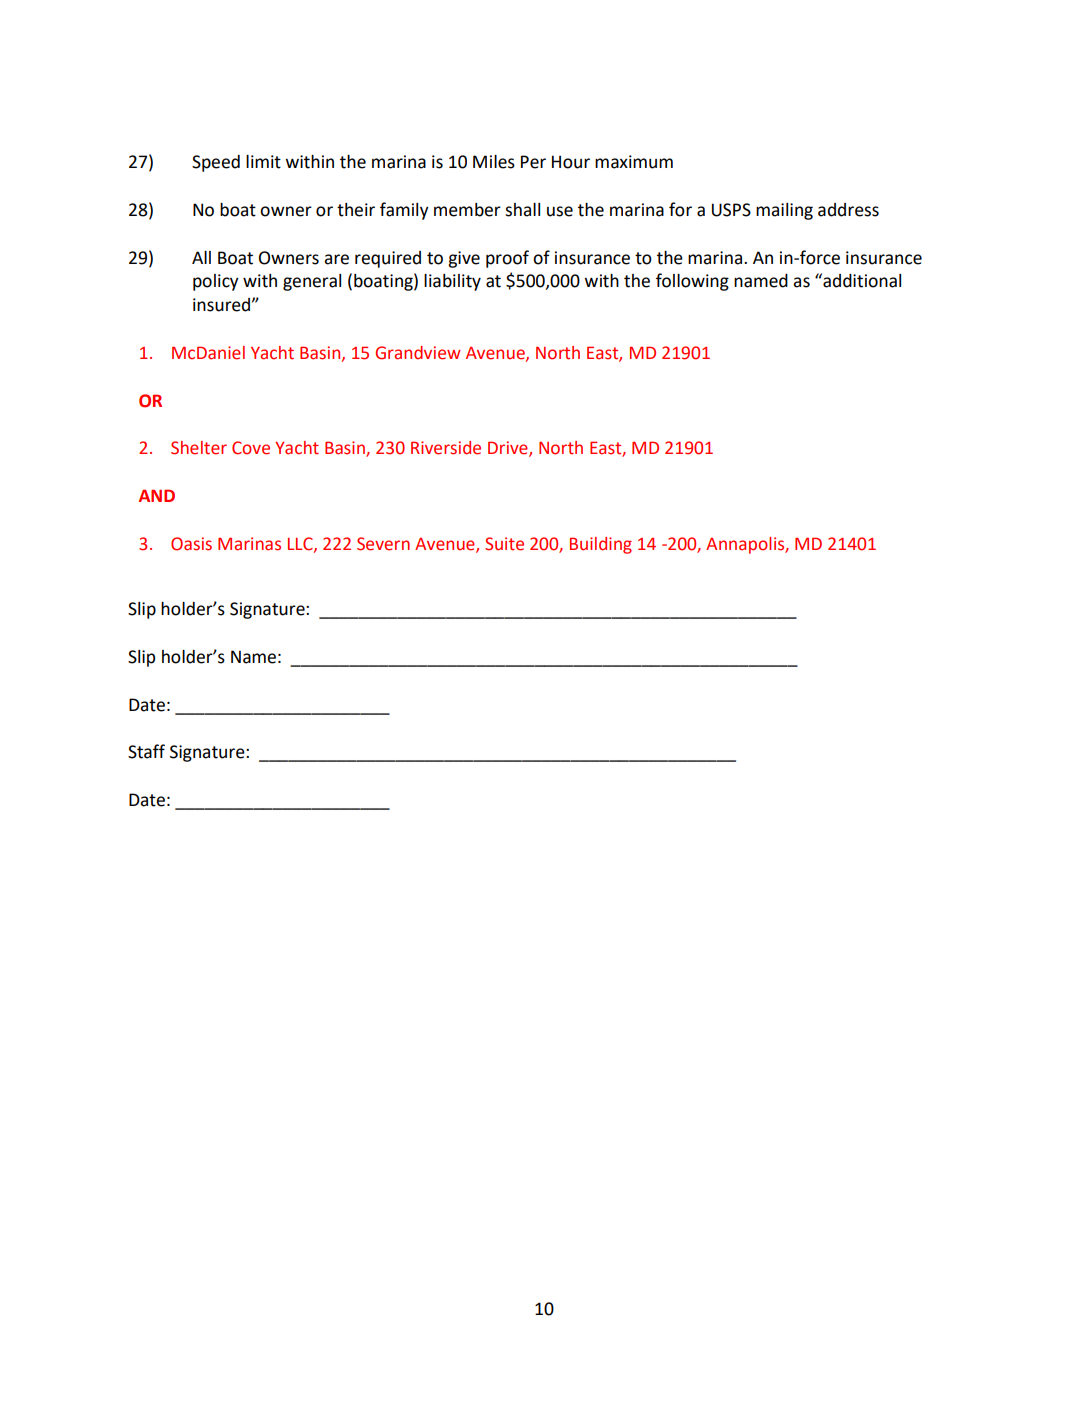 This document has width=1088, height=1408. What do you see at coordinates (509, 449) in the document?
I see `Drive` at bounding box center [509, 449].
